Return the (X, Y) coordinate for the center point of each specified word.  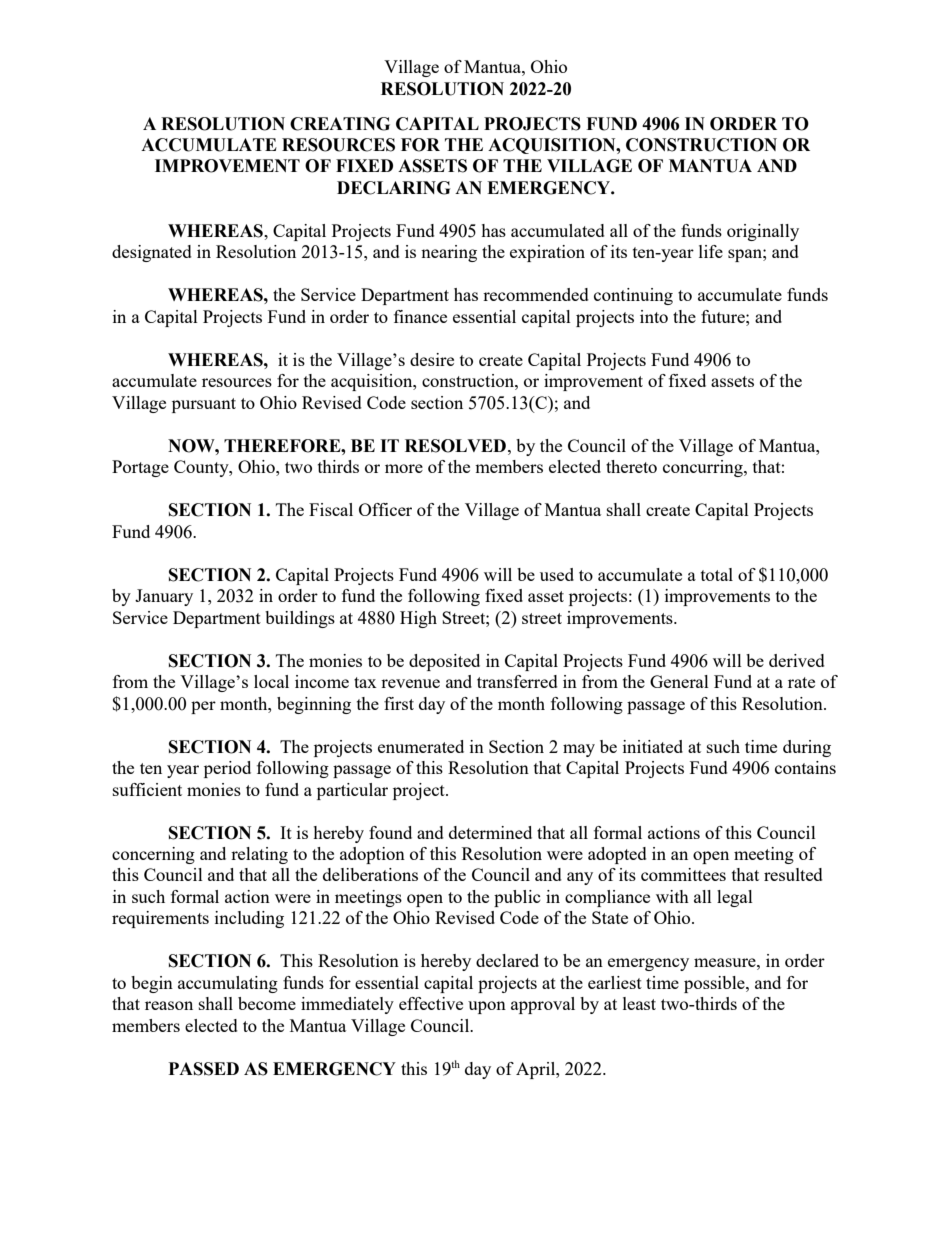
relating (259, 855)
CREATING (340, 124)
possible (715, 984)
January (164, 597)
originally (763, 232)
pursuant (204, 405)
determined (490, 832)
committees (683, 874)
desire (432, 359)
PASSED (204, 1069)
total (717, 574)
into (654, 316)
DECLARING (393, 188)
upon (487, 1007)
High (418, 619)
